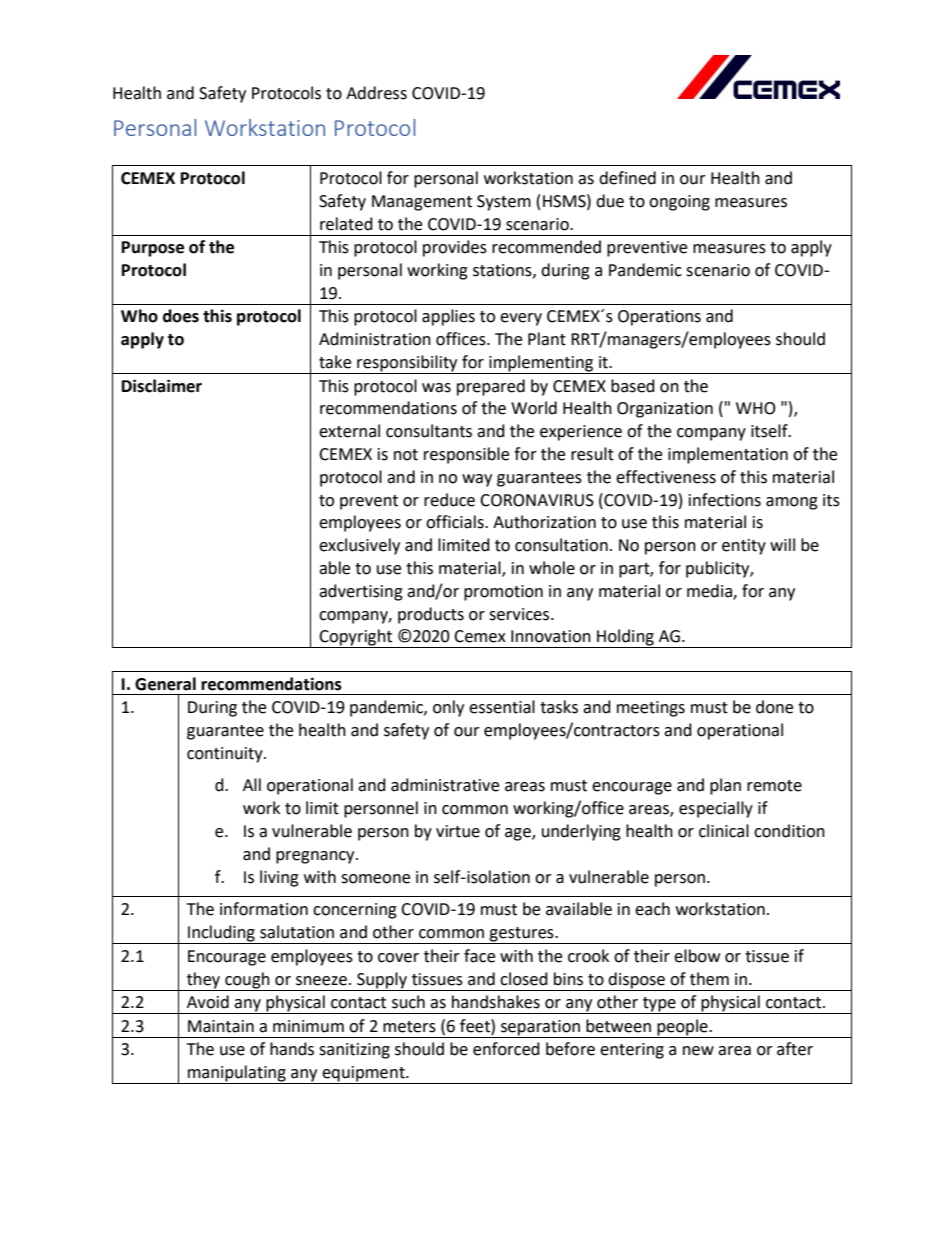 The width and height of the screenshot is (952, 1233). What do you see at coordinates (679, 203) in the screenshot?
I see `ongoing` at bounding box center [679, 203].
